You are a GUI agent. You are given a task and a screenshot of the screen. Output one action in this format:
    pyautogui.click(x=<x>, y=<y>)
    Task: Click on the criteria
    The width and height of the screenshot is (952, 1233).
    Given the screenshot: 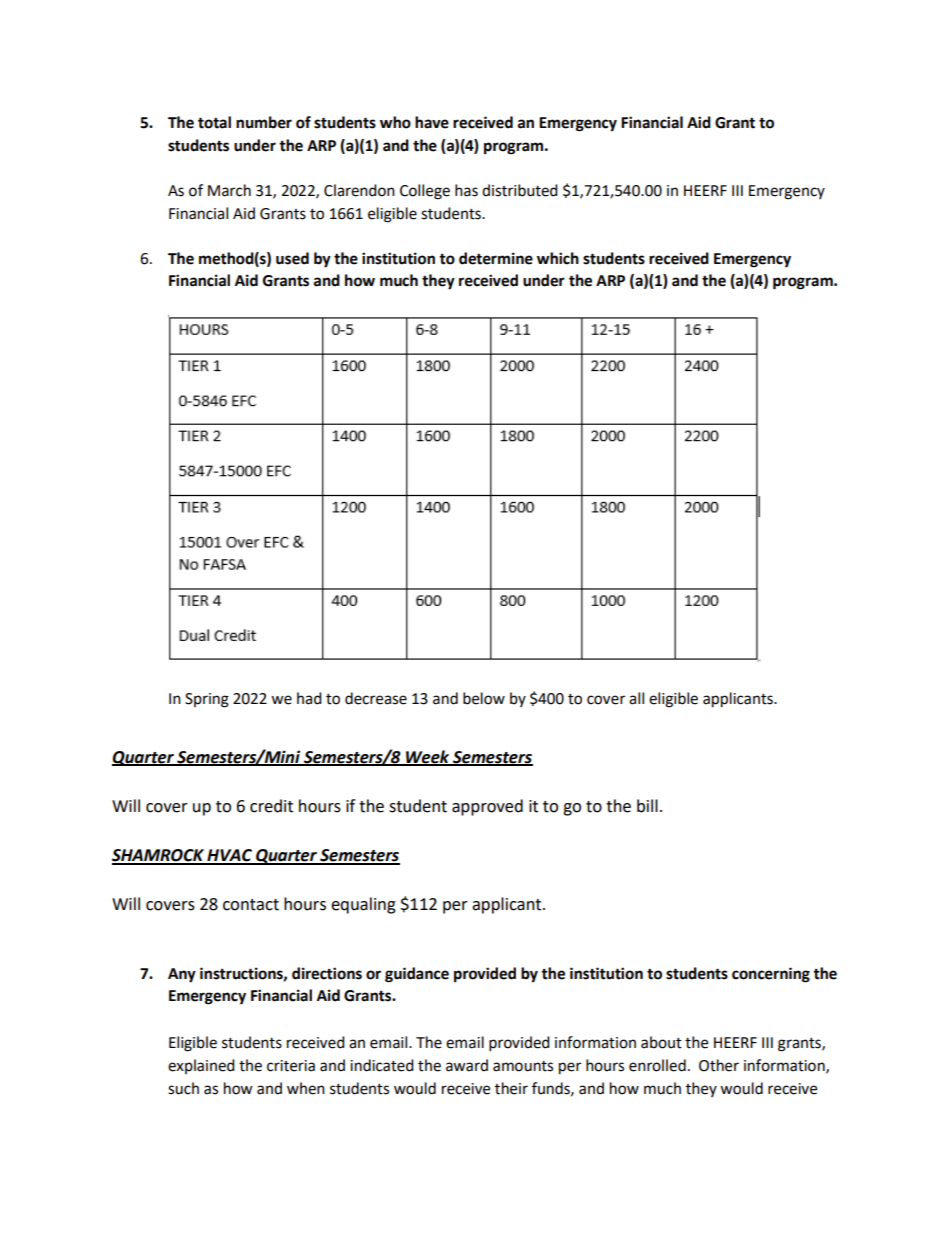 What is the action you would take?
    pyautogui.click(x=291, y=1066)
